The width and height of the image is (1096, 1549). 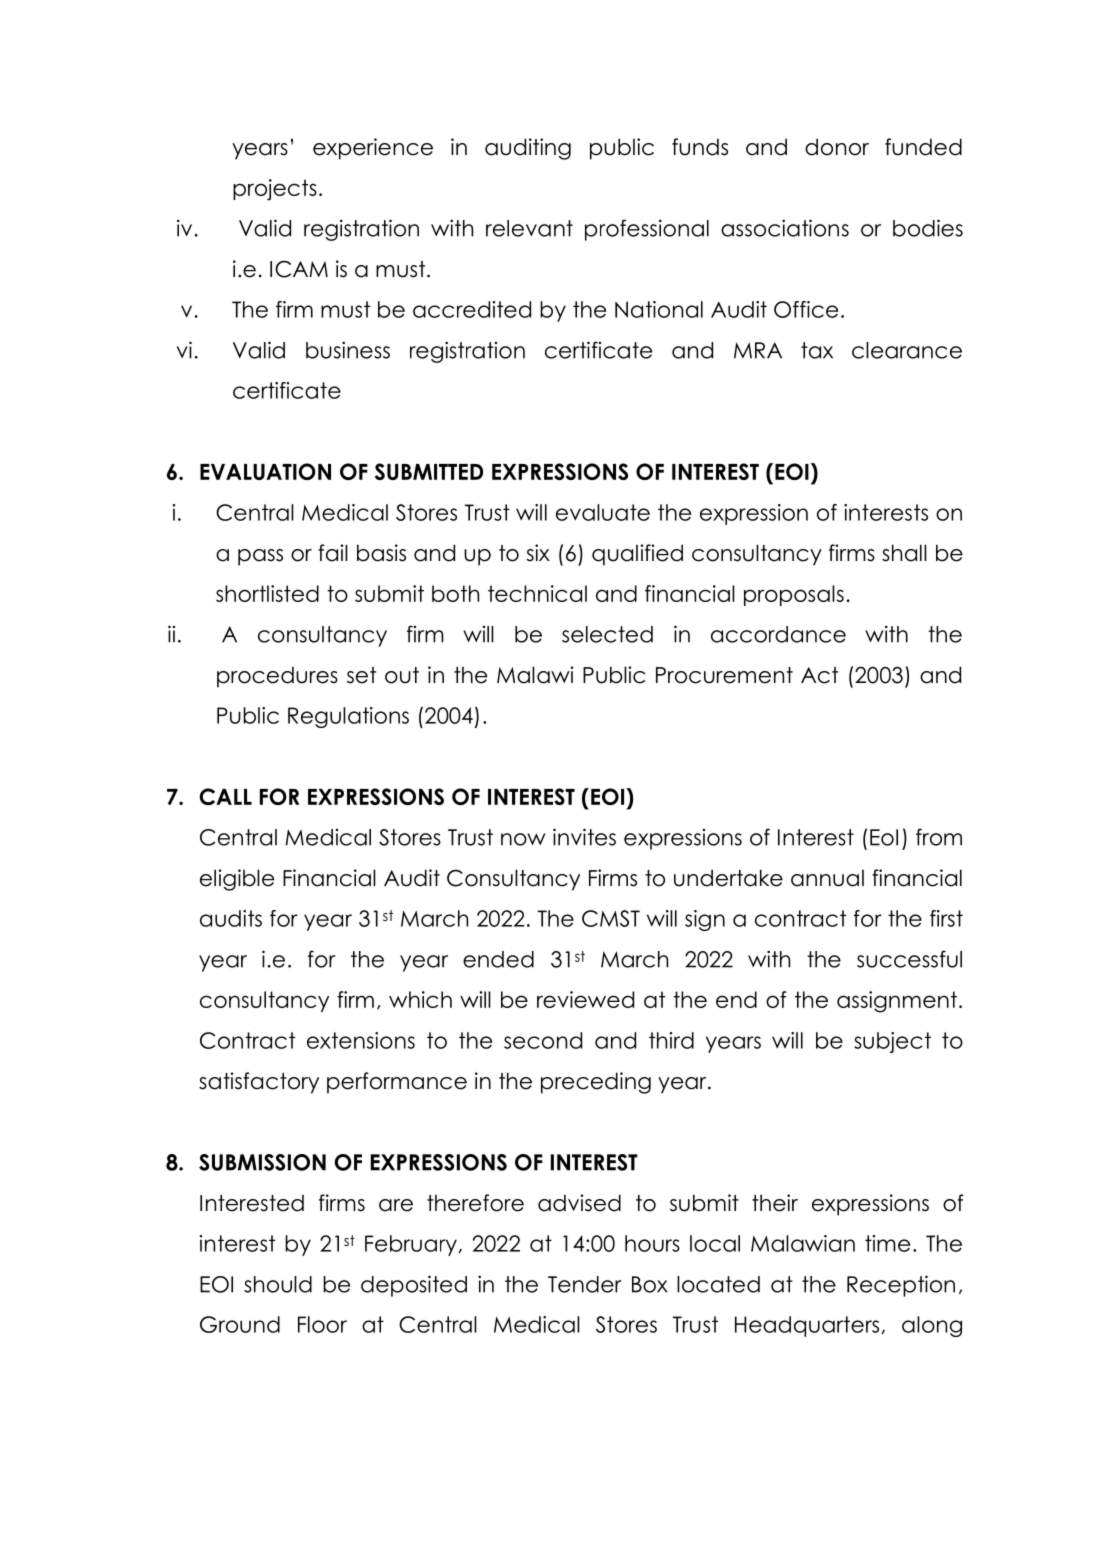 What do you see at coordinates (827, 878) in the image?
I see `annual` at bounding box center [827, 878].
